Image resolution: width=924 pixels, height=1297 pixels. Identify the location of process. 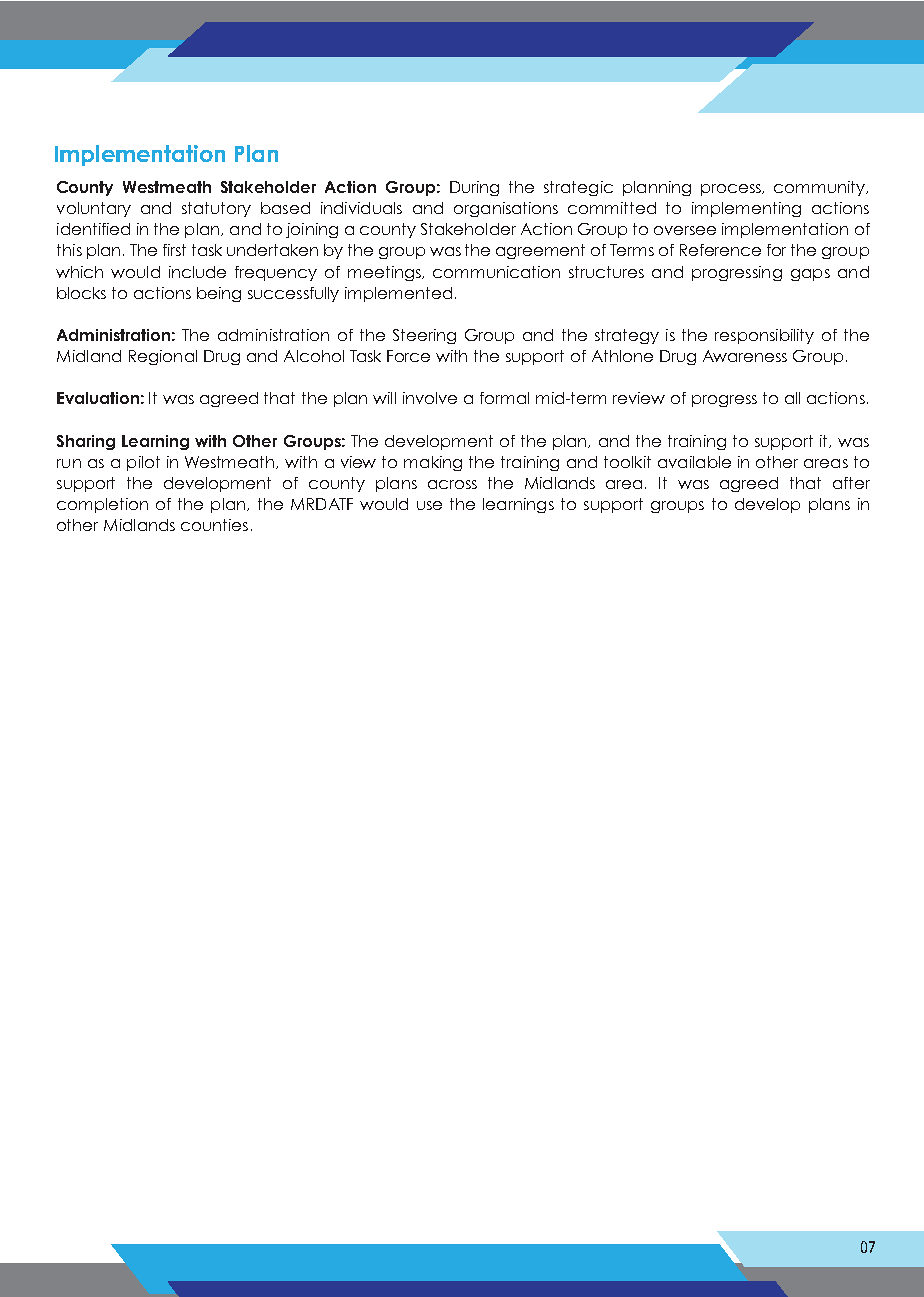
(732, 190).
